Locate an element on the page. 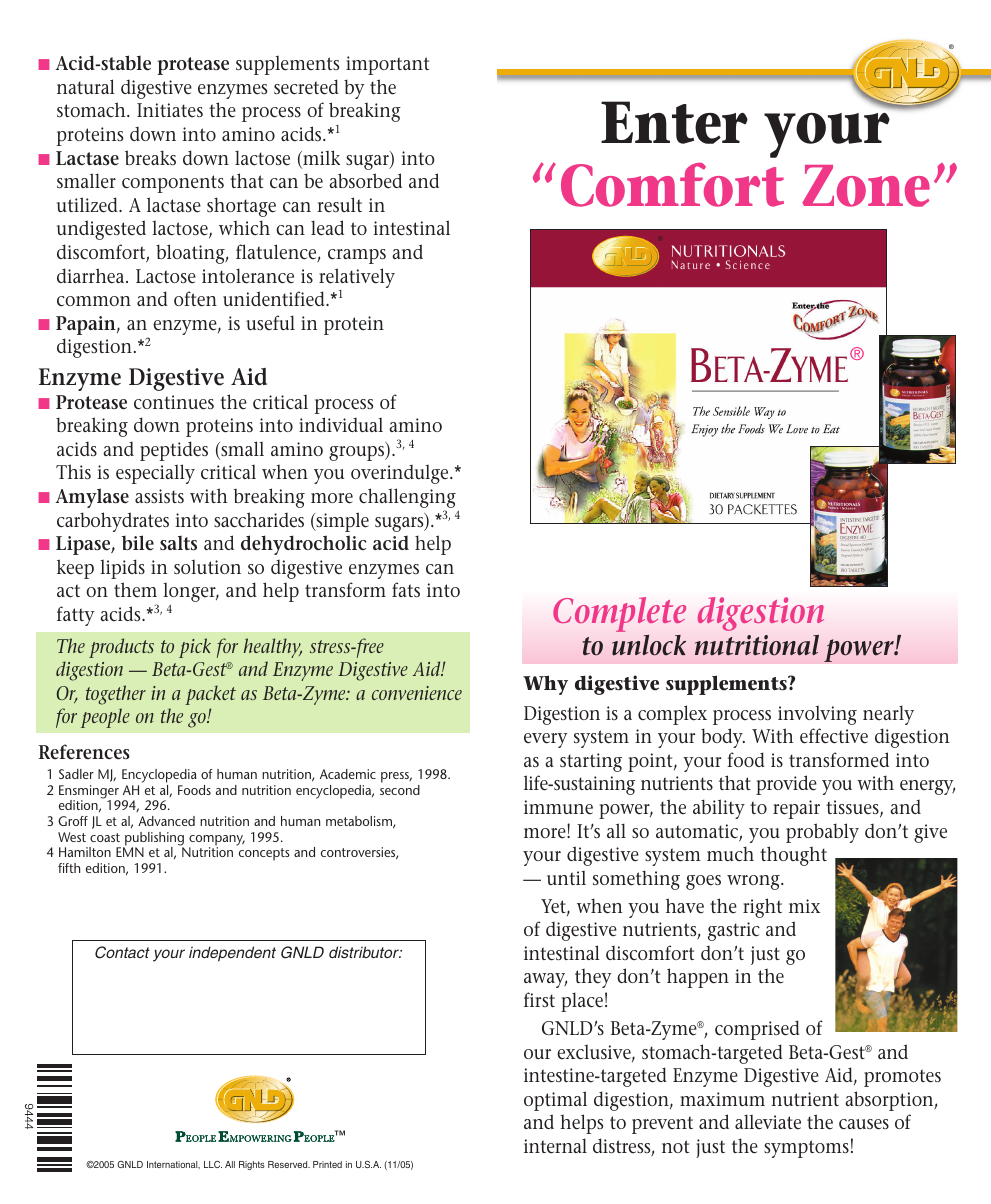 The width and height of the document is (991, 1204). them is located at coordinates (135, 590).
